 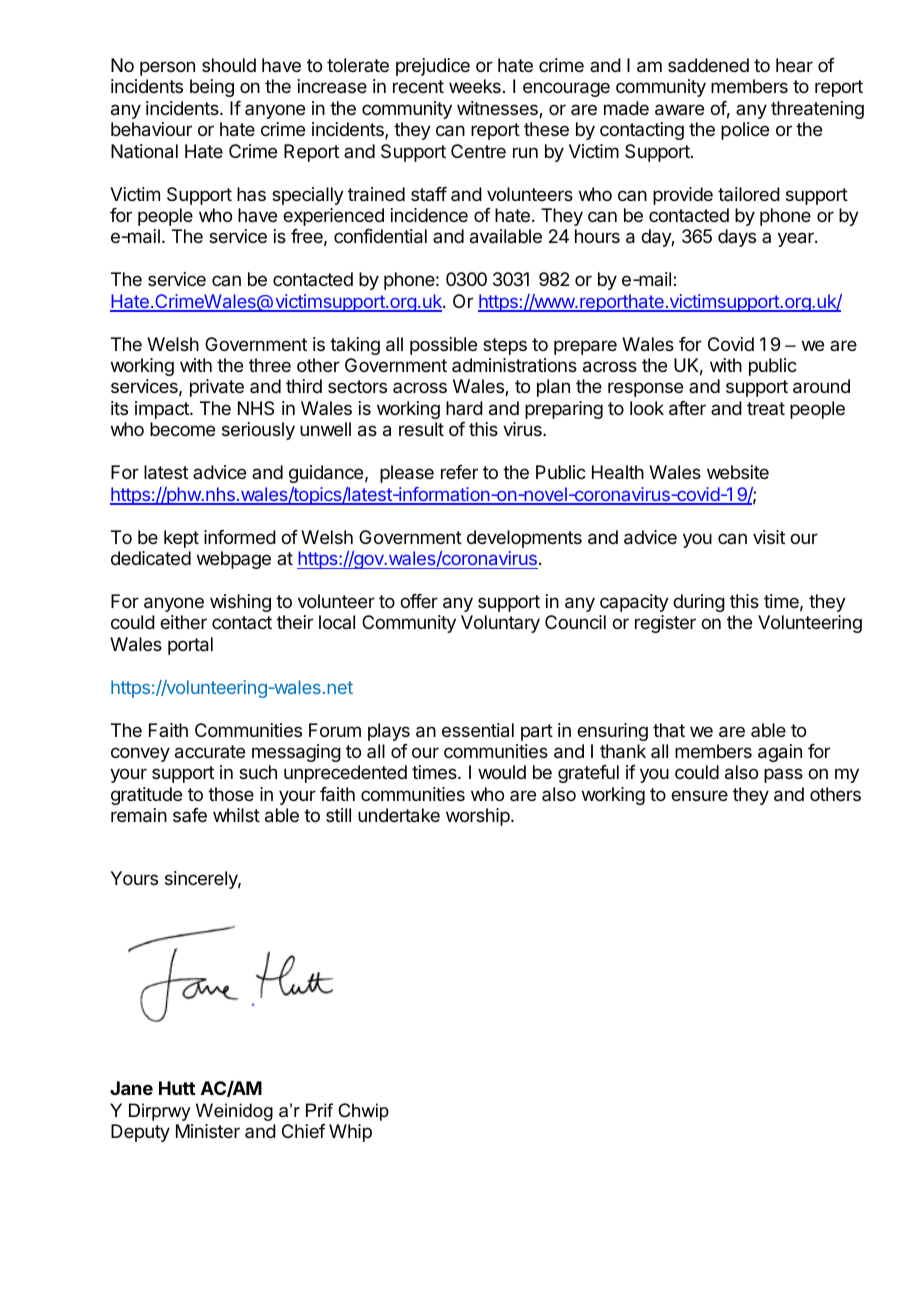 I want to click on private, so click(x=217, y=388).
